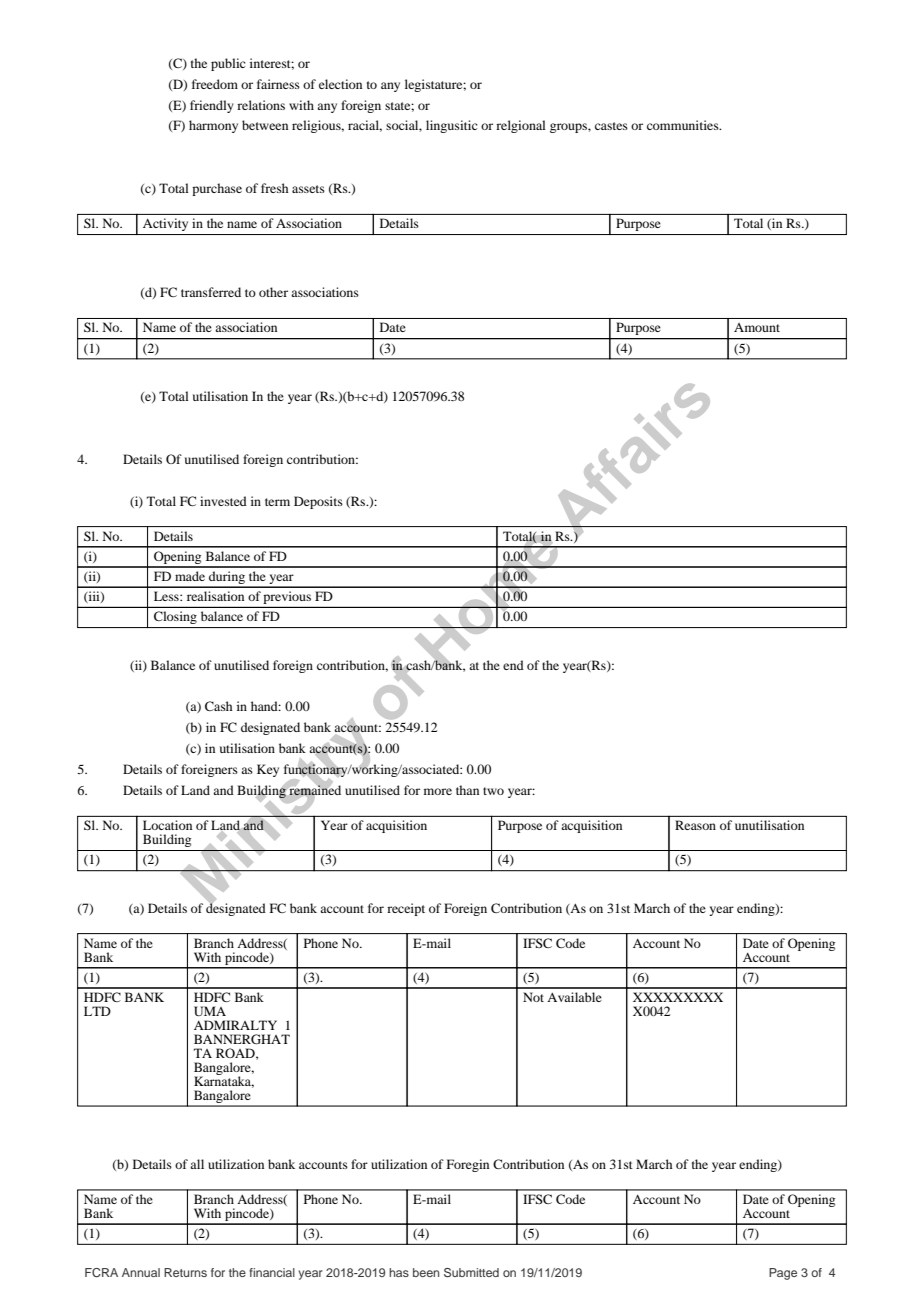 This screenshot has width=924, height=1308. What do you see at coordinates (406, 909) in the screenshot?
I see `receipt` at bounding box center [406, 909].
